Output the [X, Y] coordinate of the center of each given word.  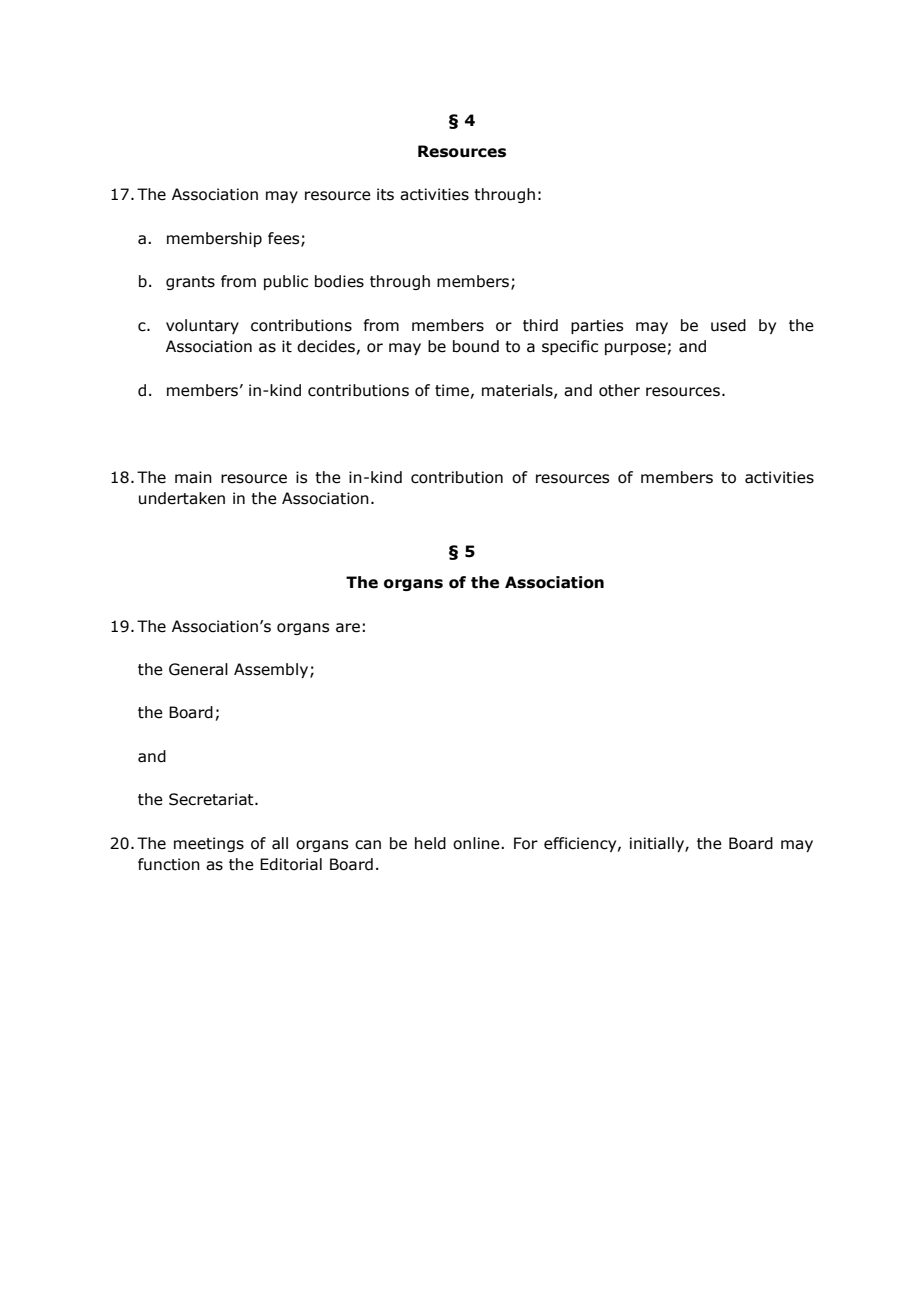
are [348, 628]
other [619, 390]
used [728, 325]
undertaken [182, 498]
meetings [209, 844]
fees [285, 239]
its [385, 194]
